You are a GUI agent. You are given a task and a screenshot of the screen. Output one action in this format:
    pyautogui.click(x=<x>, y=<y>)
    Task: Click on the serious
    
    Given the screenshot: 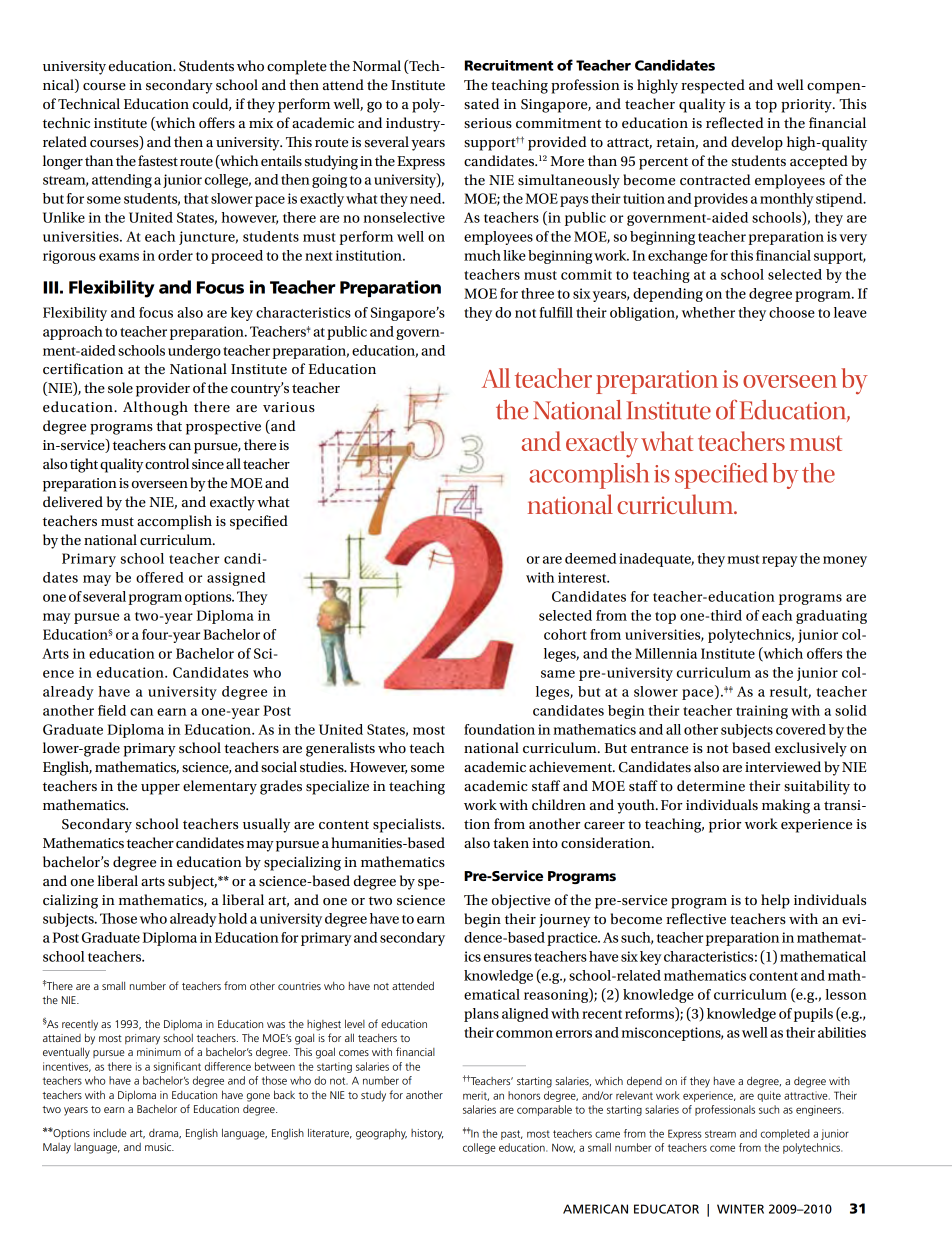 What is the action you would take?
    pyautogui.click(x=488, y=123)
